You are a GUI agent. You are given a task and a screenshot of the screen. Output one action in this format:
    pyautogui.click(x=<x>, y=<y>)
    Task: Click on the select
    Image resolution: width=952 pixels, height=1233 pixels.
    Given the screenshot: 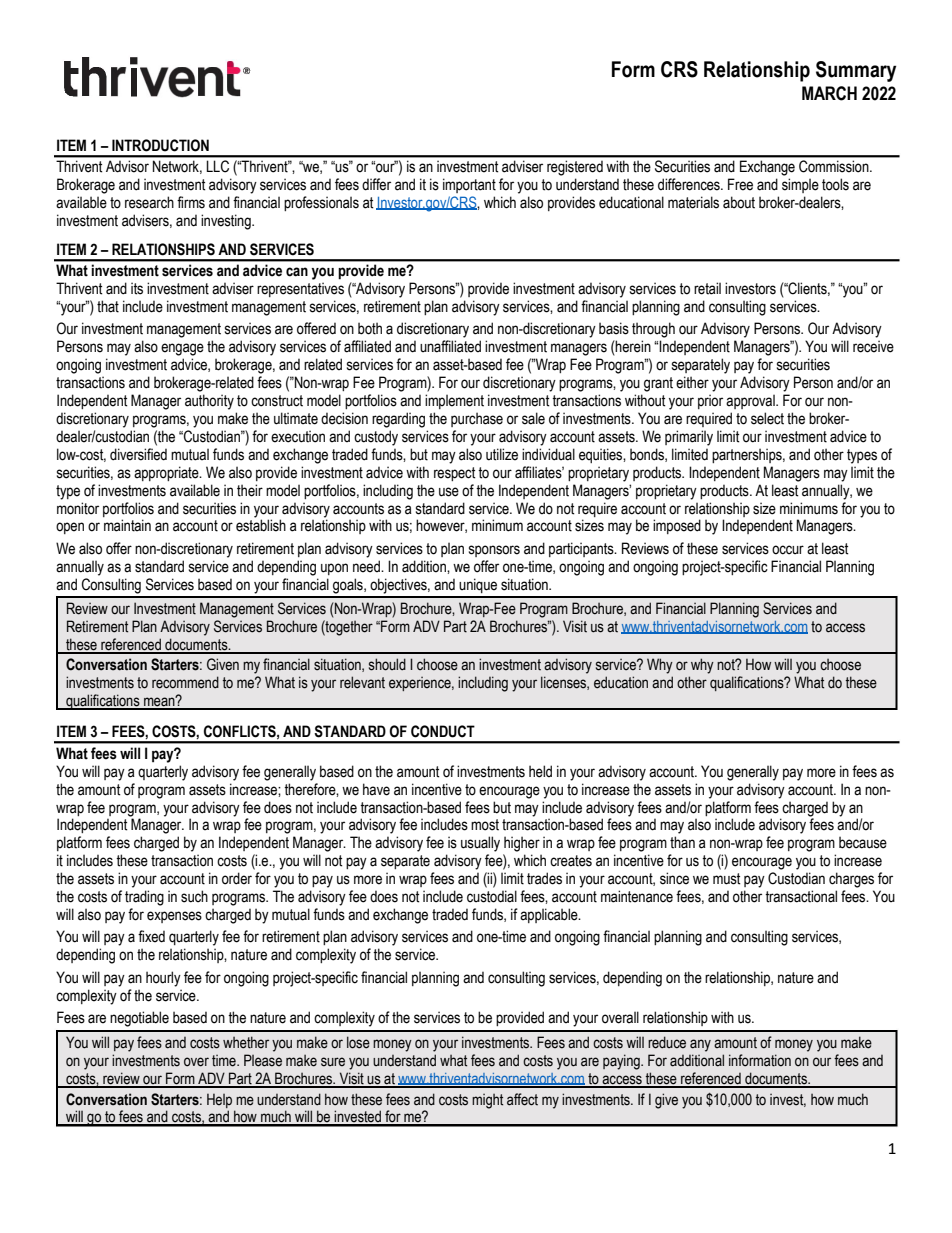 What is the action you would take?
    pyautogui.click(x=767, y=418)
